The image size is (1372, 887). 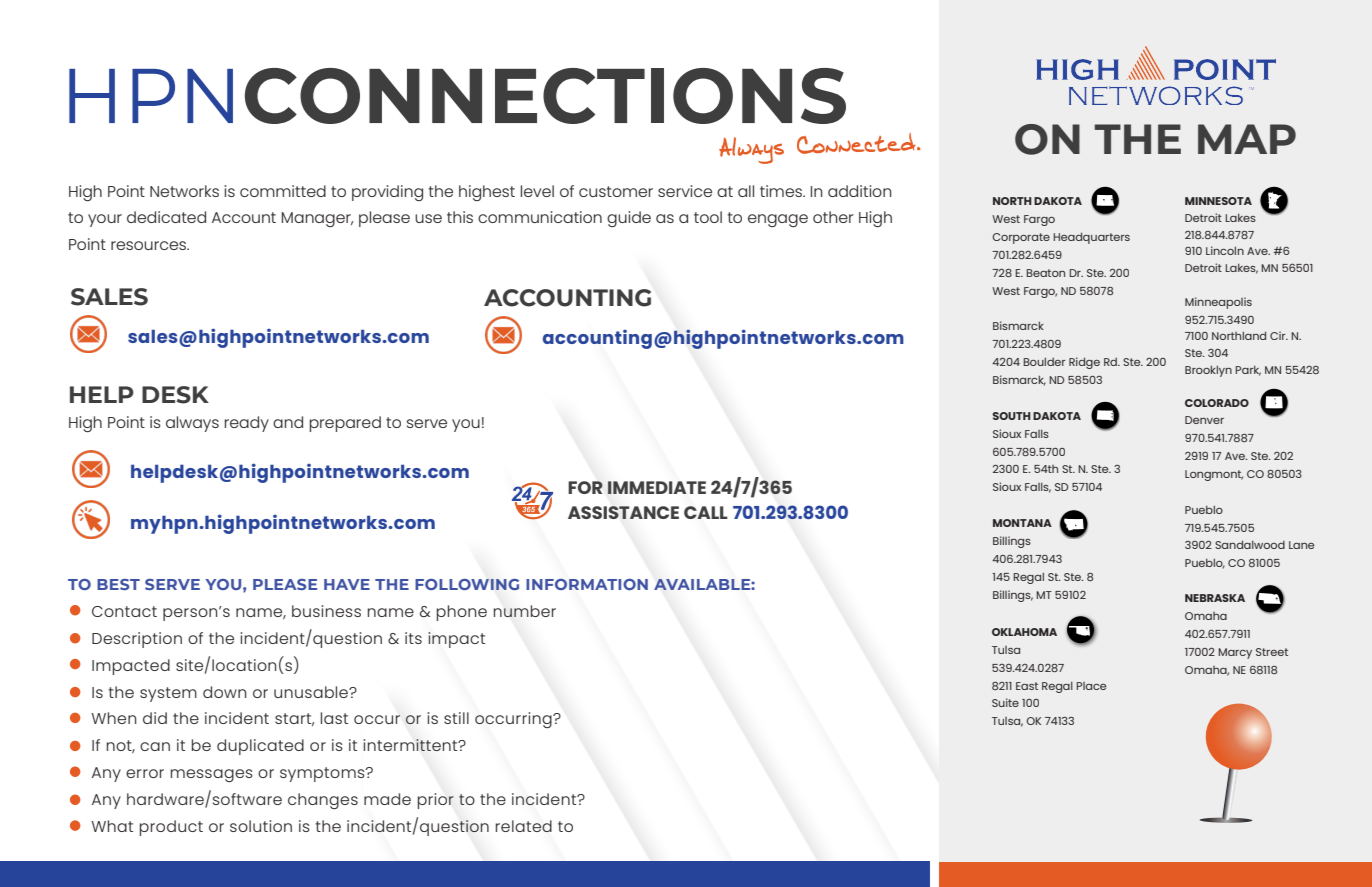 I want to click on Brooklyn, so click(x=1208, y=371).
